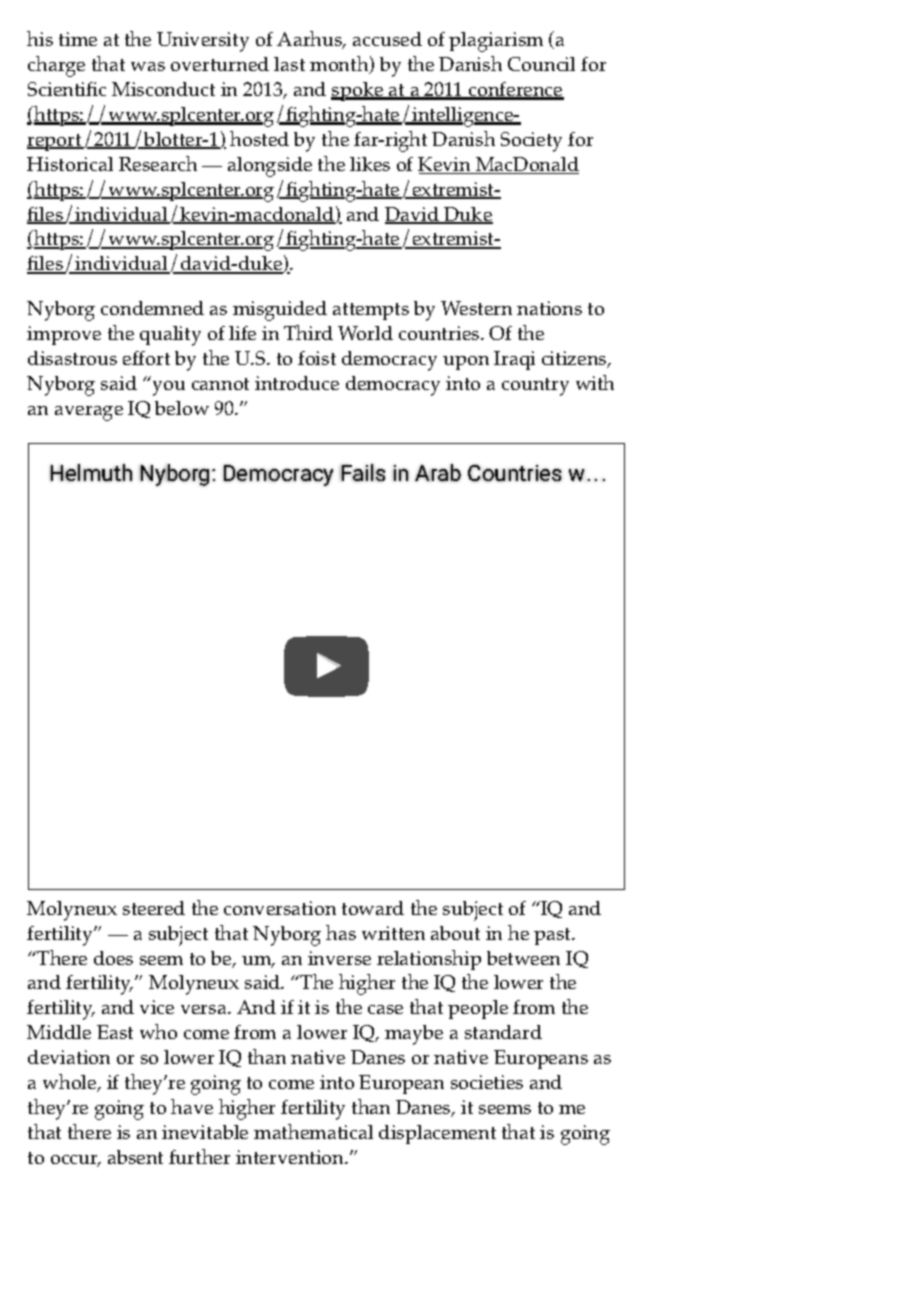  Describe the element at coordinates (154, 908) in the document. I see `steered` at that location.
